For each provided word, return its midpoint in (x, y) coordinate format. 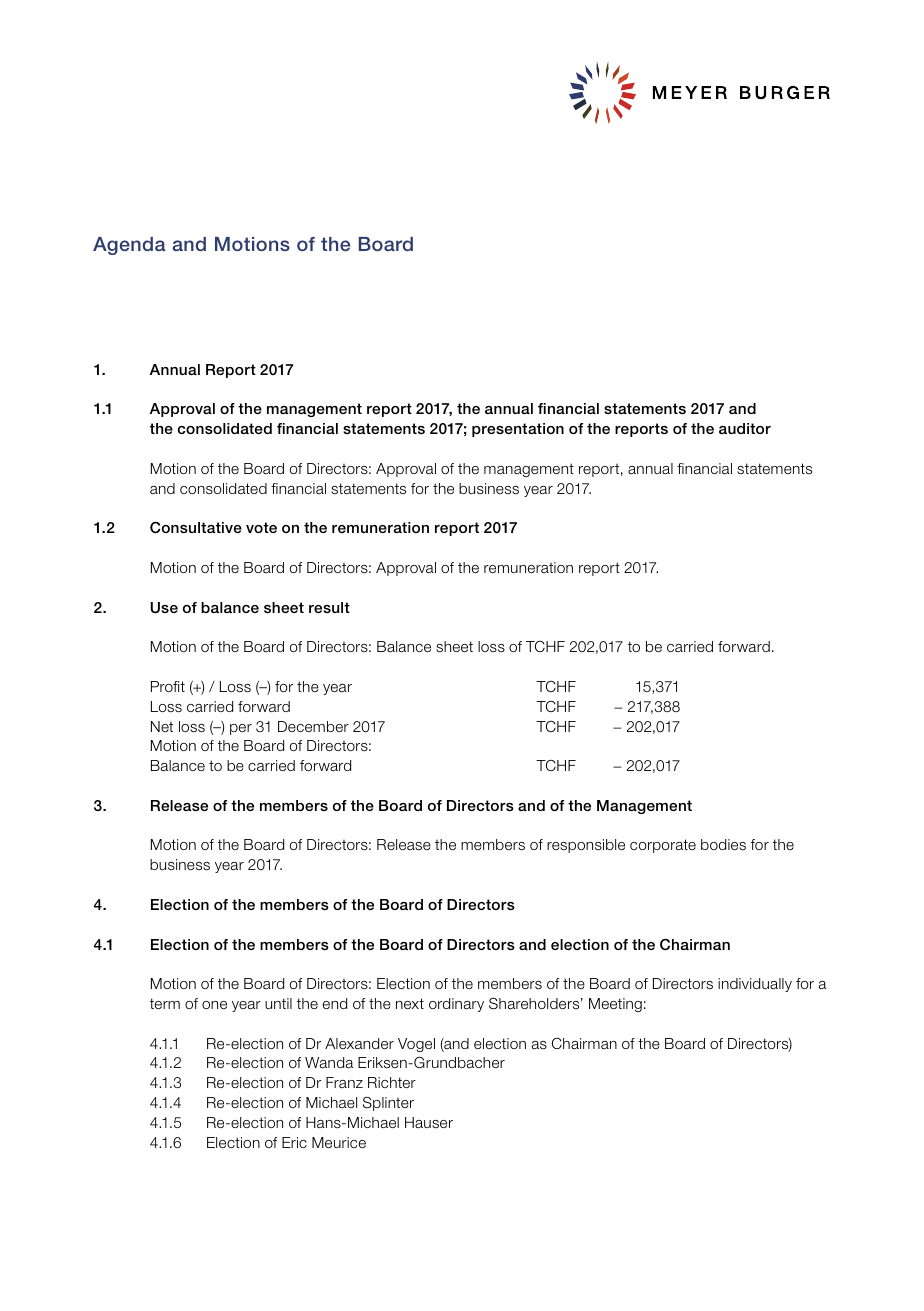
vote (261, 527)
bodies (723, 844)
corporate (663, 846)
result (329, 607)
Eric (294, 1142)
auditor (745, 428)
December (313, 726)
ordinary (456, 1005)
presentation (518, 430)
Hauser (429, 1122)
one (214, 1005)
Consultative (196, 527)
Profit (168, 686)
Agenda (129, 246)
